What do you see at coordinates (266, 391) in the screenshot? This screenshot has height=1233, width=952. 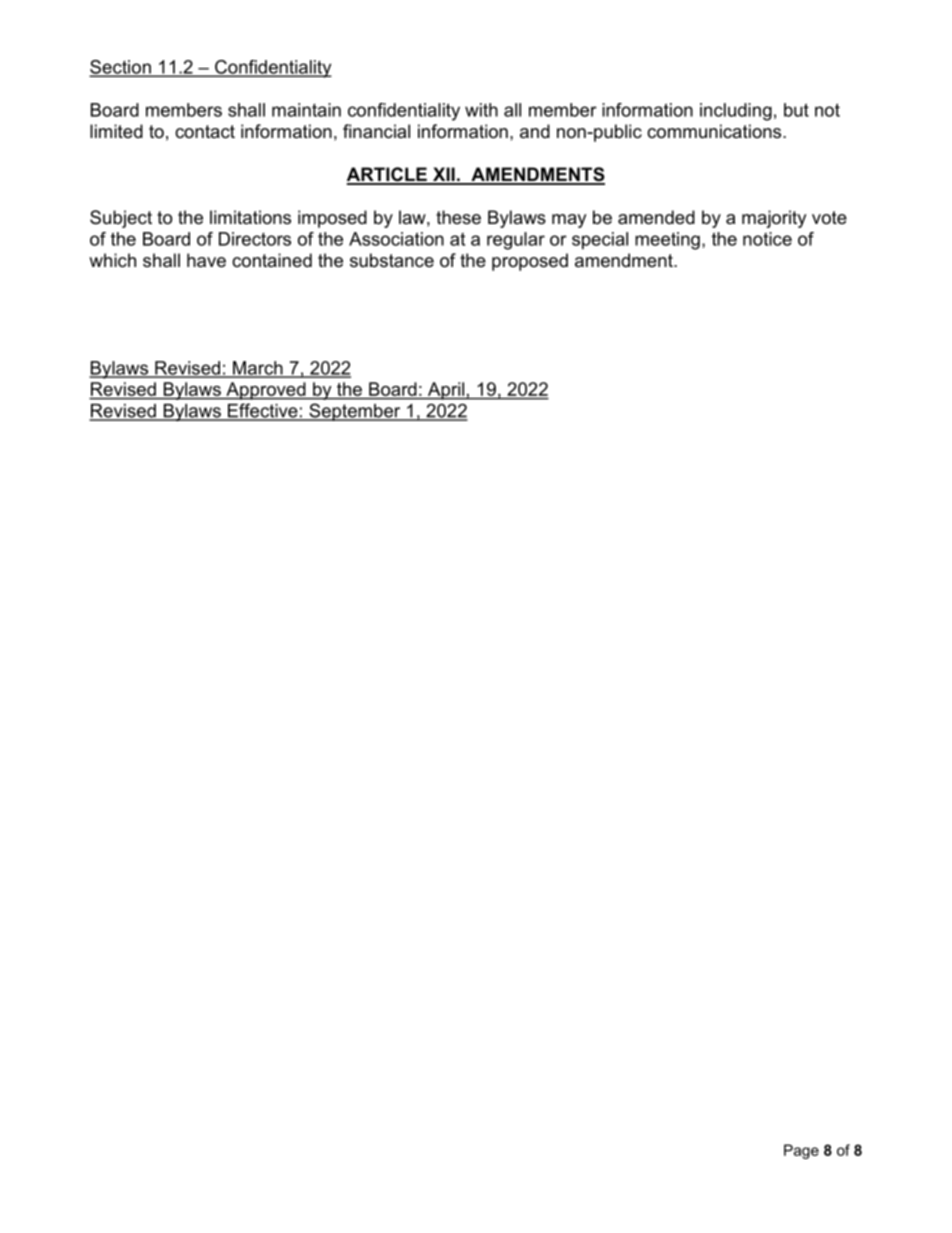 I see `Approved` at bounding box center [266, 391].
